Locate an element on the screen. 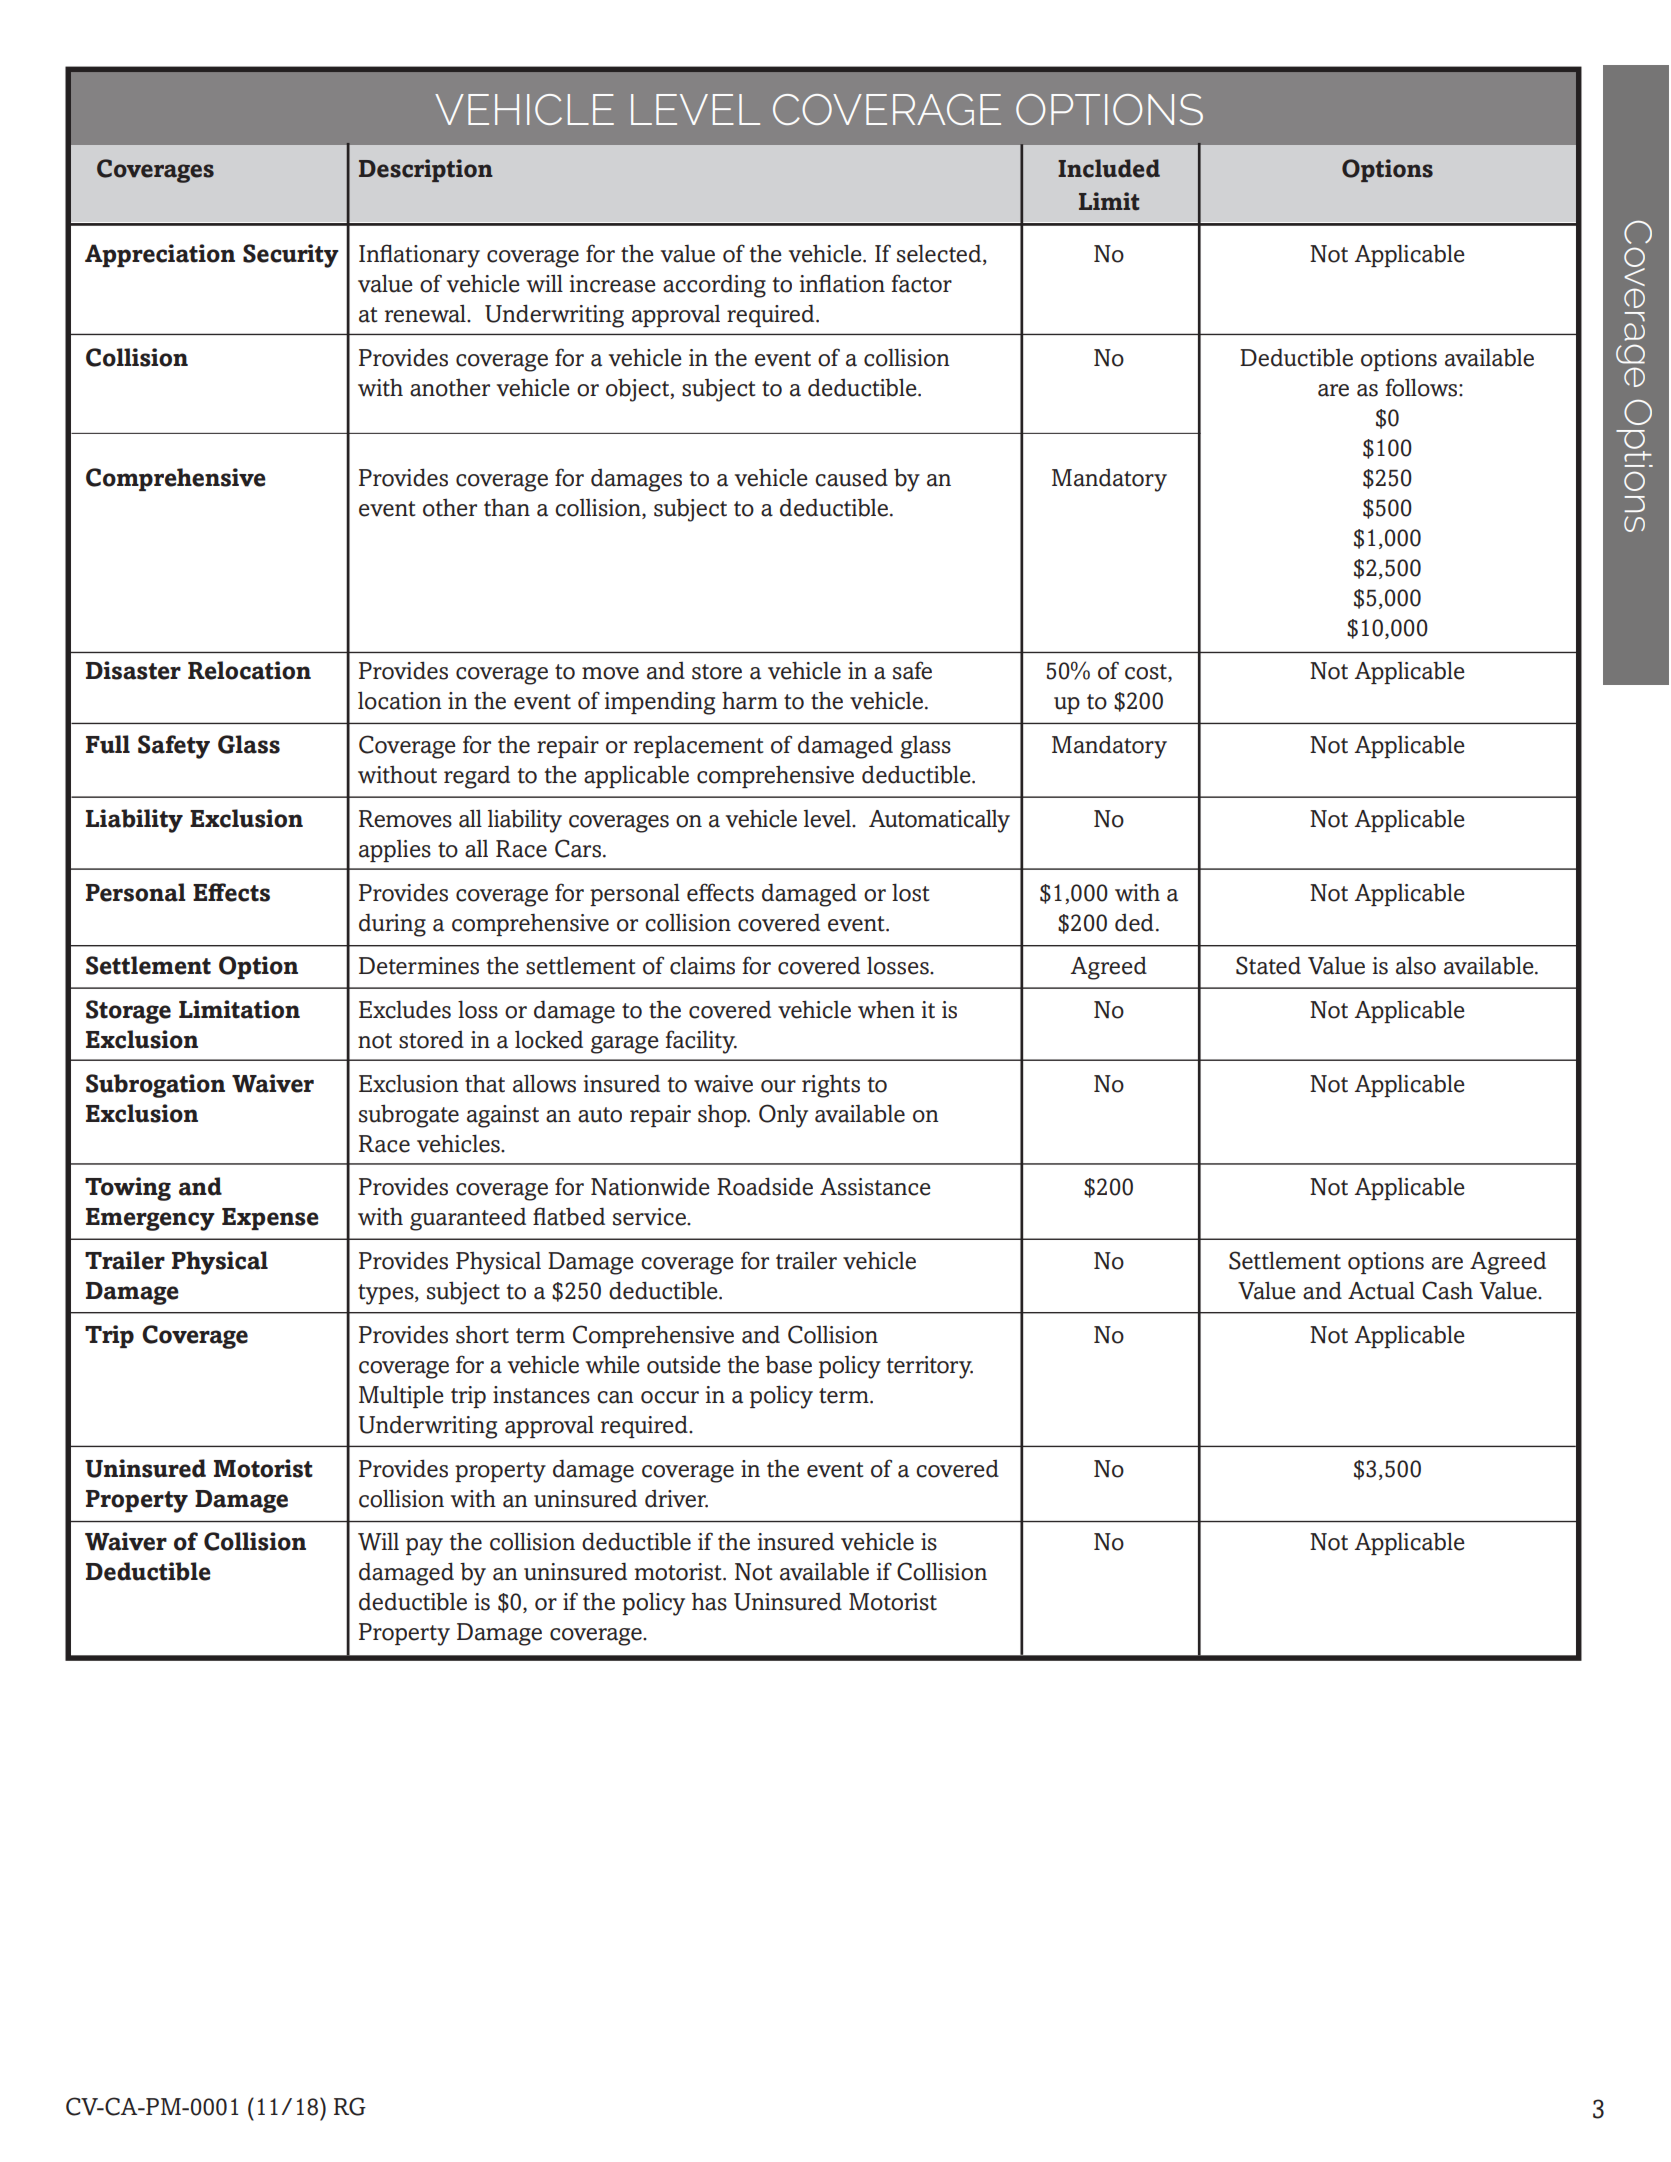 Image resolution: width=1671 pixels, height=2162 pixels. Full is located at coordinates (108, 744).
